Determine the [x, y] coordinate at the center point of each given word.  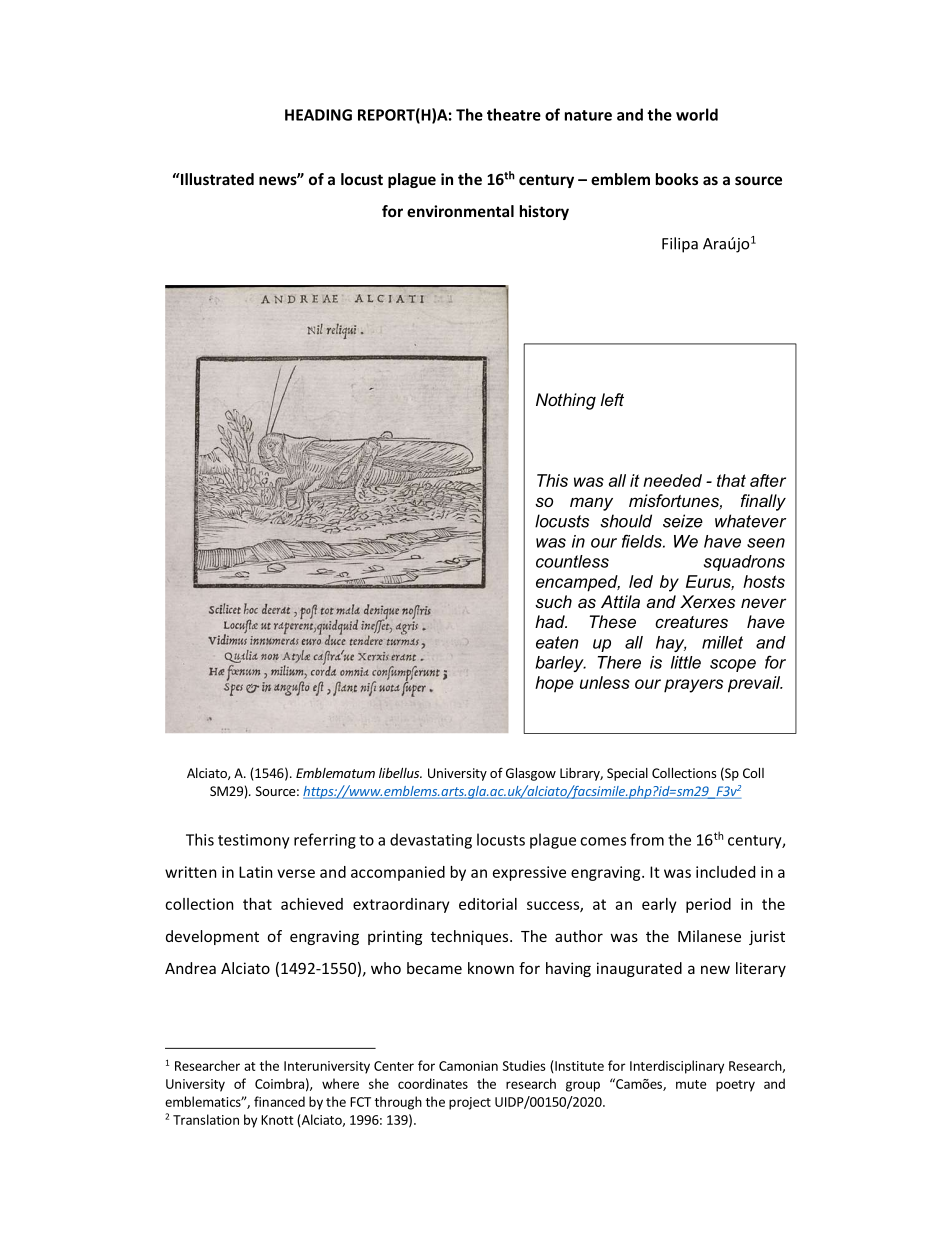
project [470, 1103]
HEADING [318, 115]
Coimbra [279, 1083]
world [697, 114]
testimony [254, 841]
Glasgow [531, 774]
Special [627, 774]
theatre [514, 114]
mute [691, 1084]
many [591, 504]
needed [672, 480]
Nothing [566, 401]
